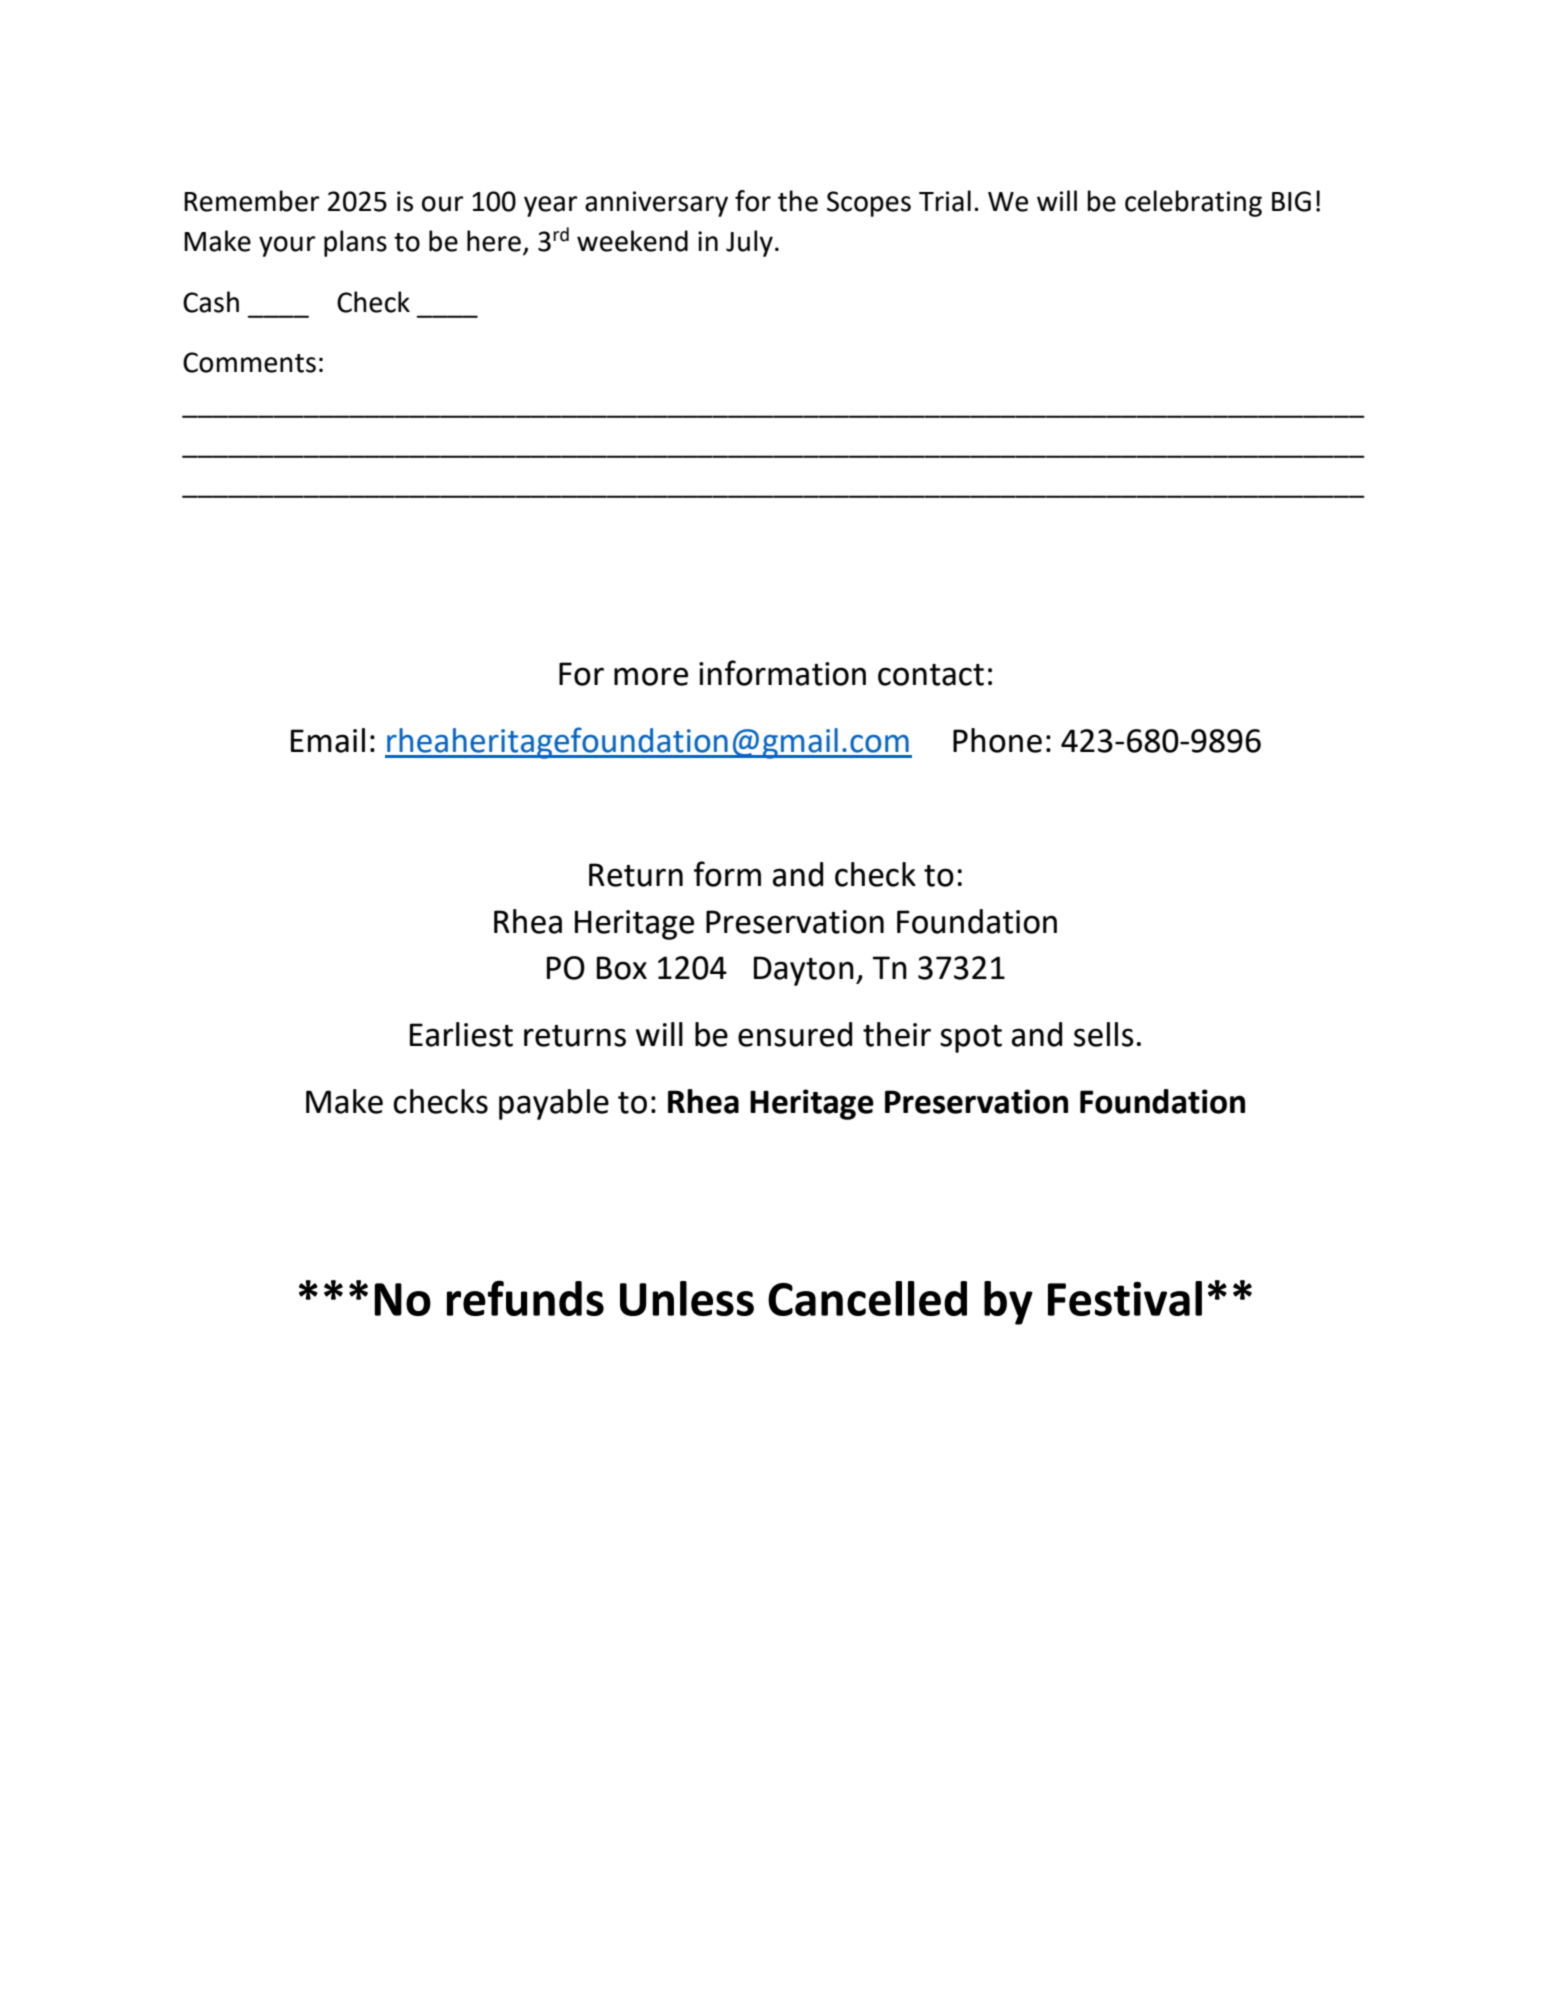 The height and width of the page is (2007, 1551). Describe the element at coordinates (1104, 1034) in the page. I see `sells` at that location.
